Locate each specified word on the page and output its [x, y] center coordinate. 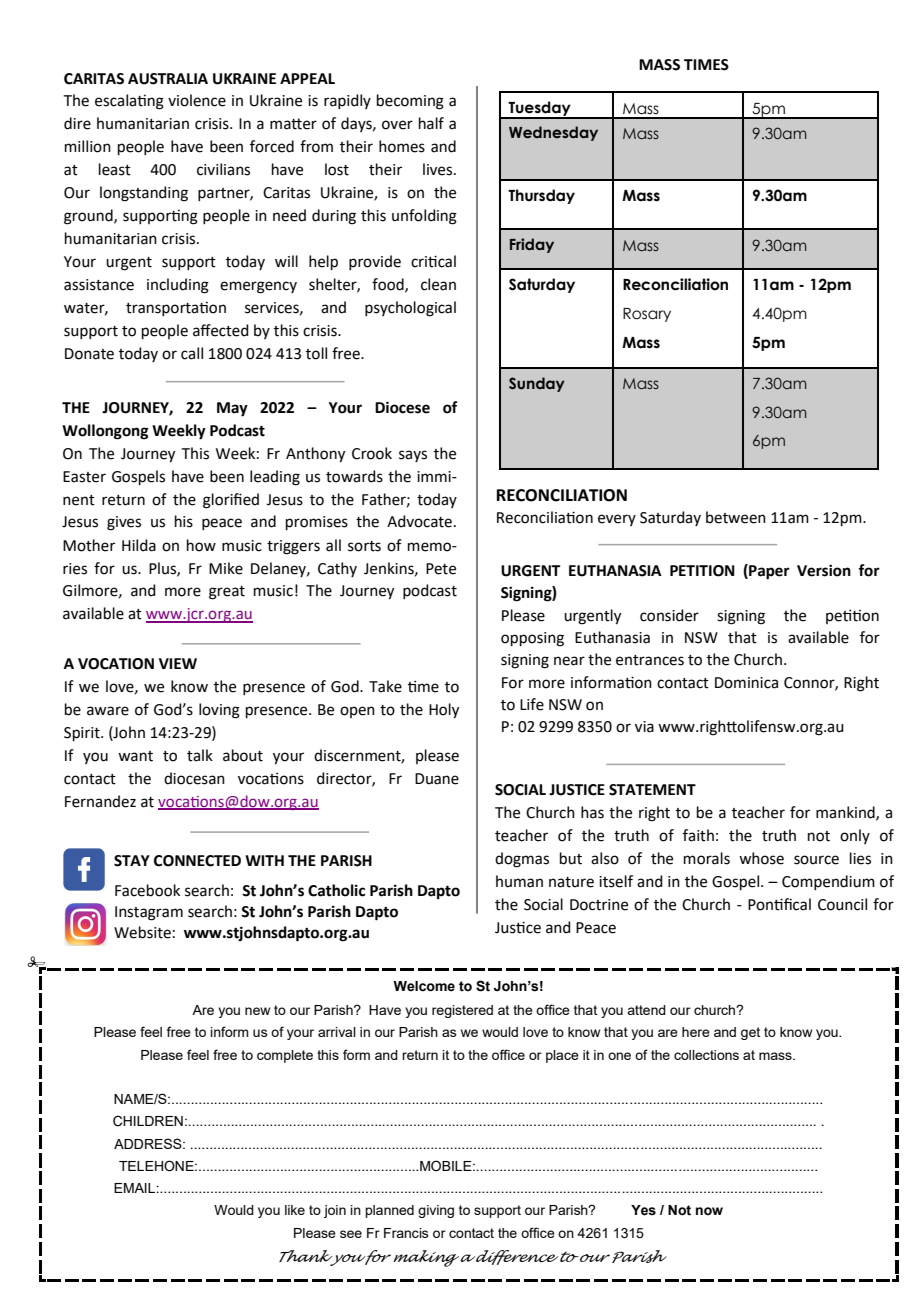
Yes [643, 1210]
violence [197, 100]
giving [436, 1211]
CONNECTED [197, 861]
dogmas [522, 860]
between [736, 517]
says [413, 456]
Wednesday [553, 133]
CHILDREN [148, 1121]
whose [761, 858]
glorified [231, 501]
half [431, 123]
